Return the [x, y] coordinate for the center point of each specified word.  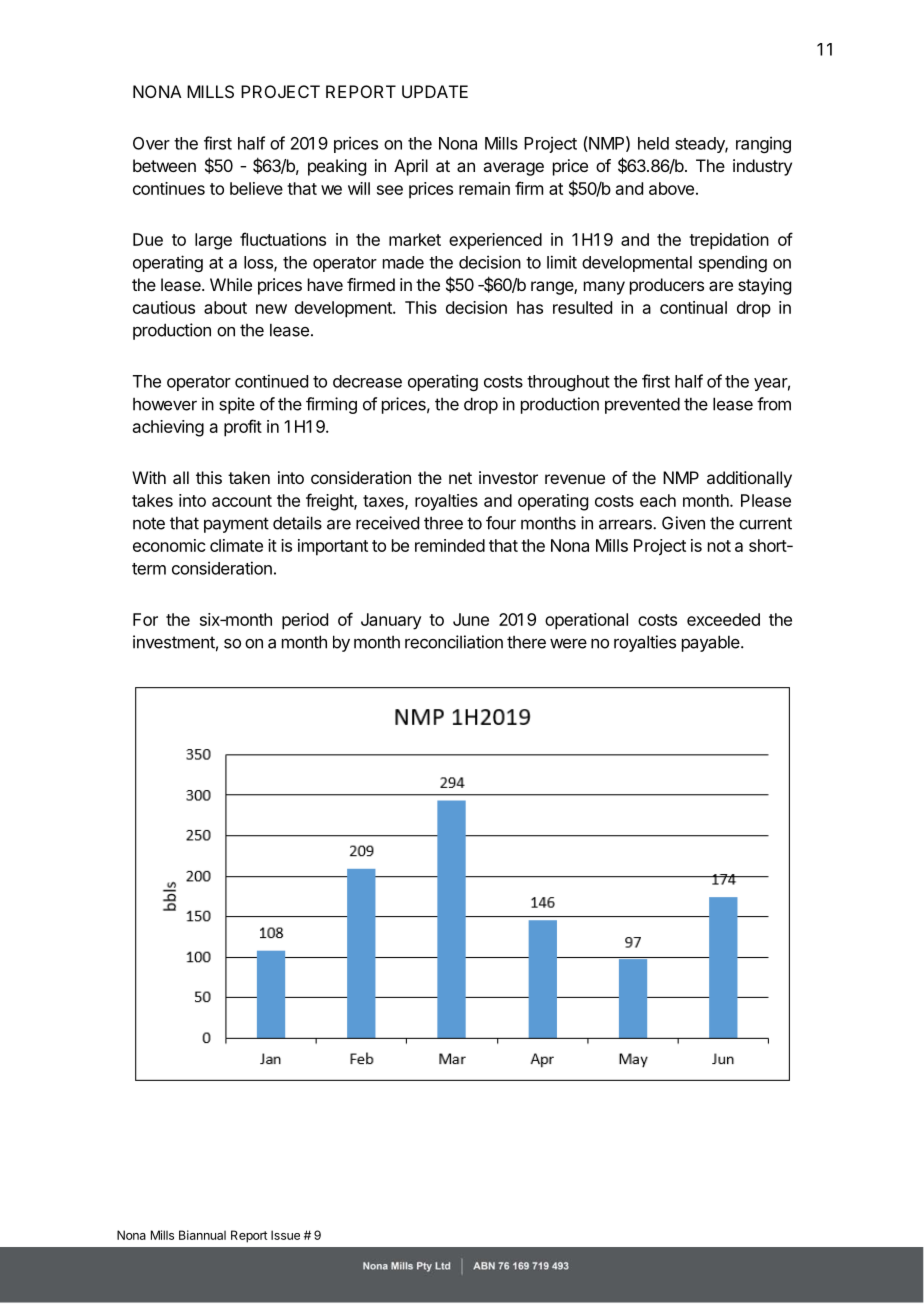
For [145, 619]
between [164, 165]
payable [712, 643]
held [653, 143]
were [568, 644]
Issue [285, 1235]
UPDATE [435, 91]
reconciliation [454, 642]
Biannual [202, 1235]
